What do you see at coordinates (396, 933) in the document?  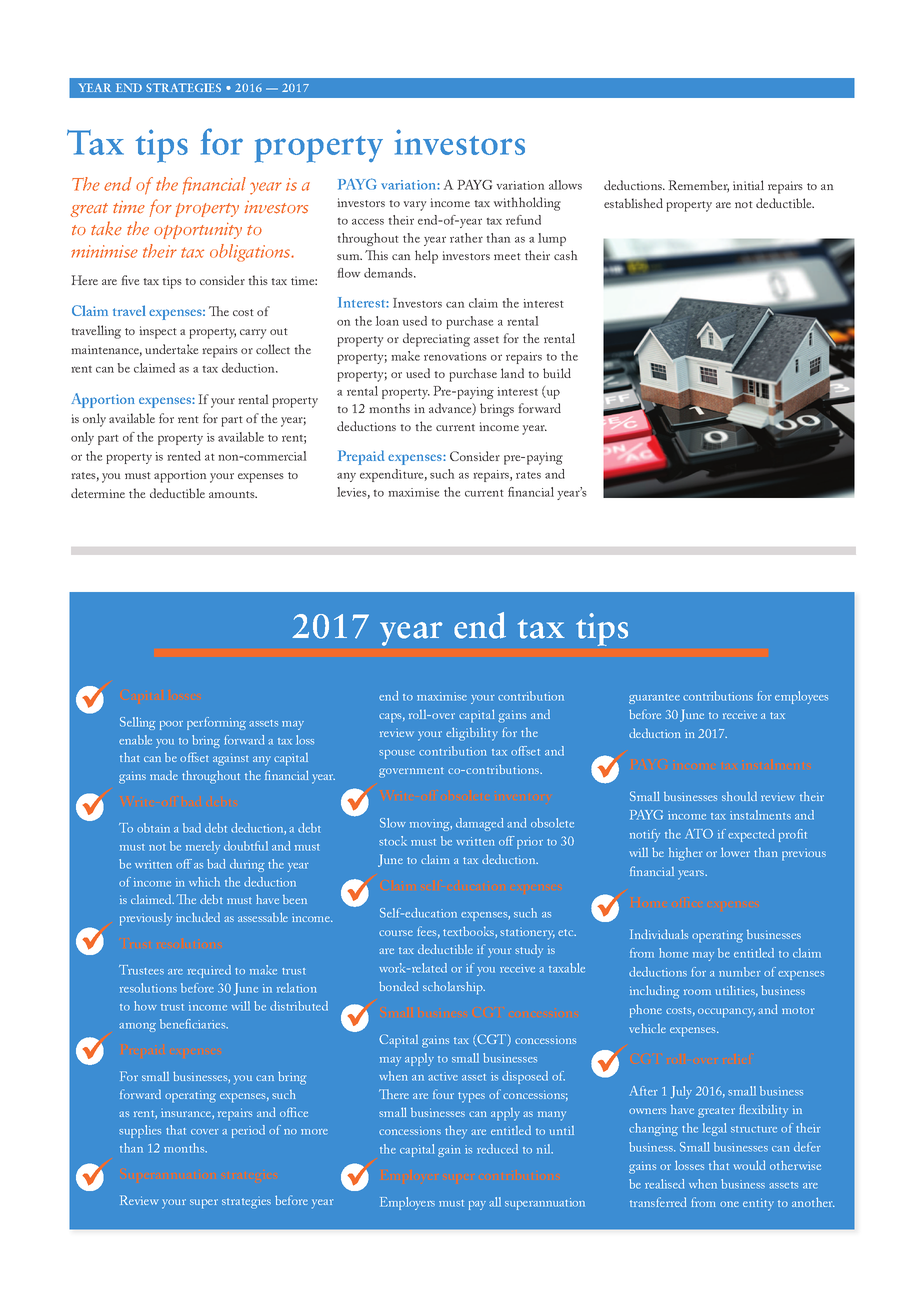 I see `course` at bounding box center [396, 933].
